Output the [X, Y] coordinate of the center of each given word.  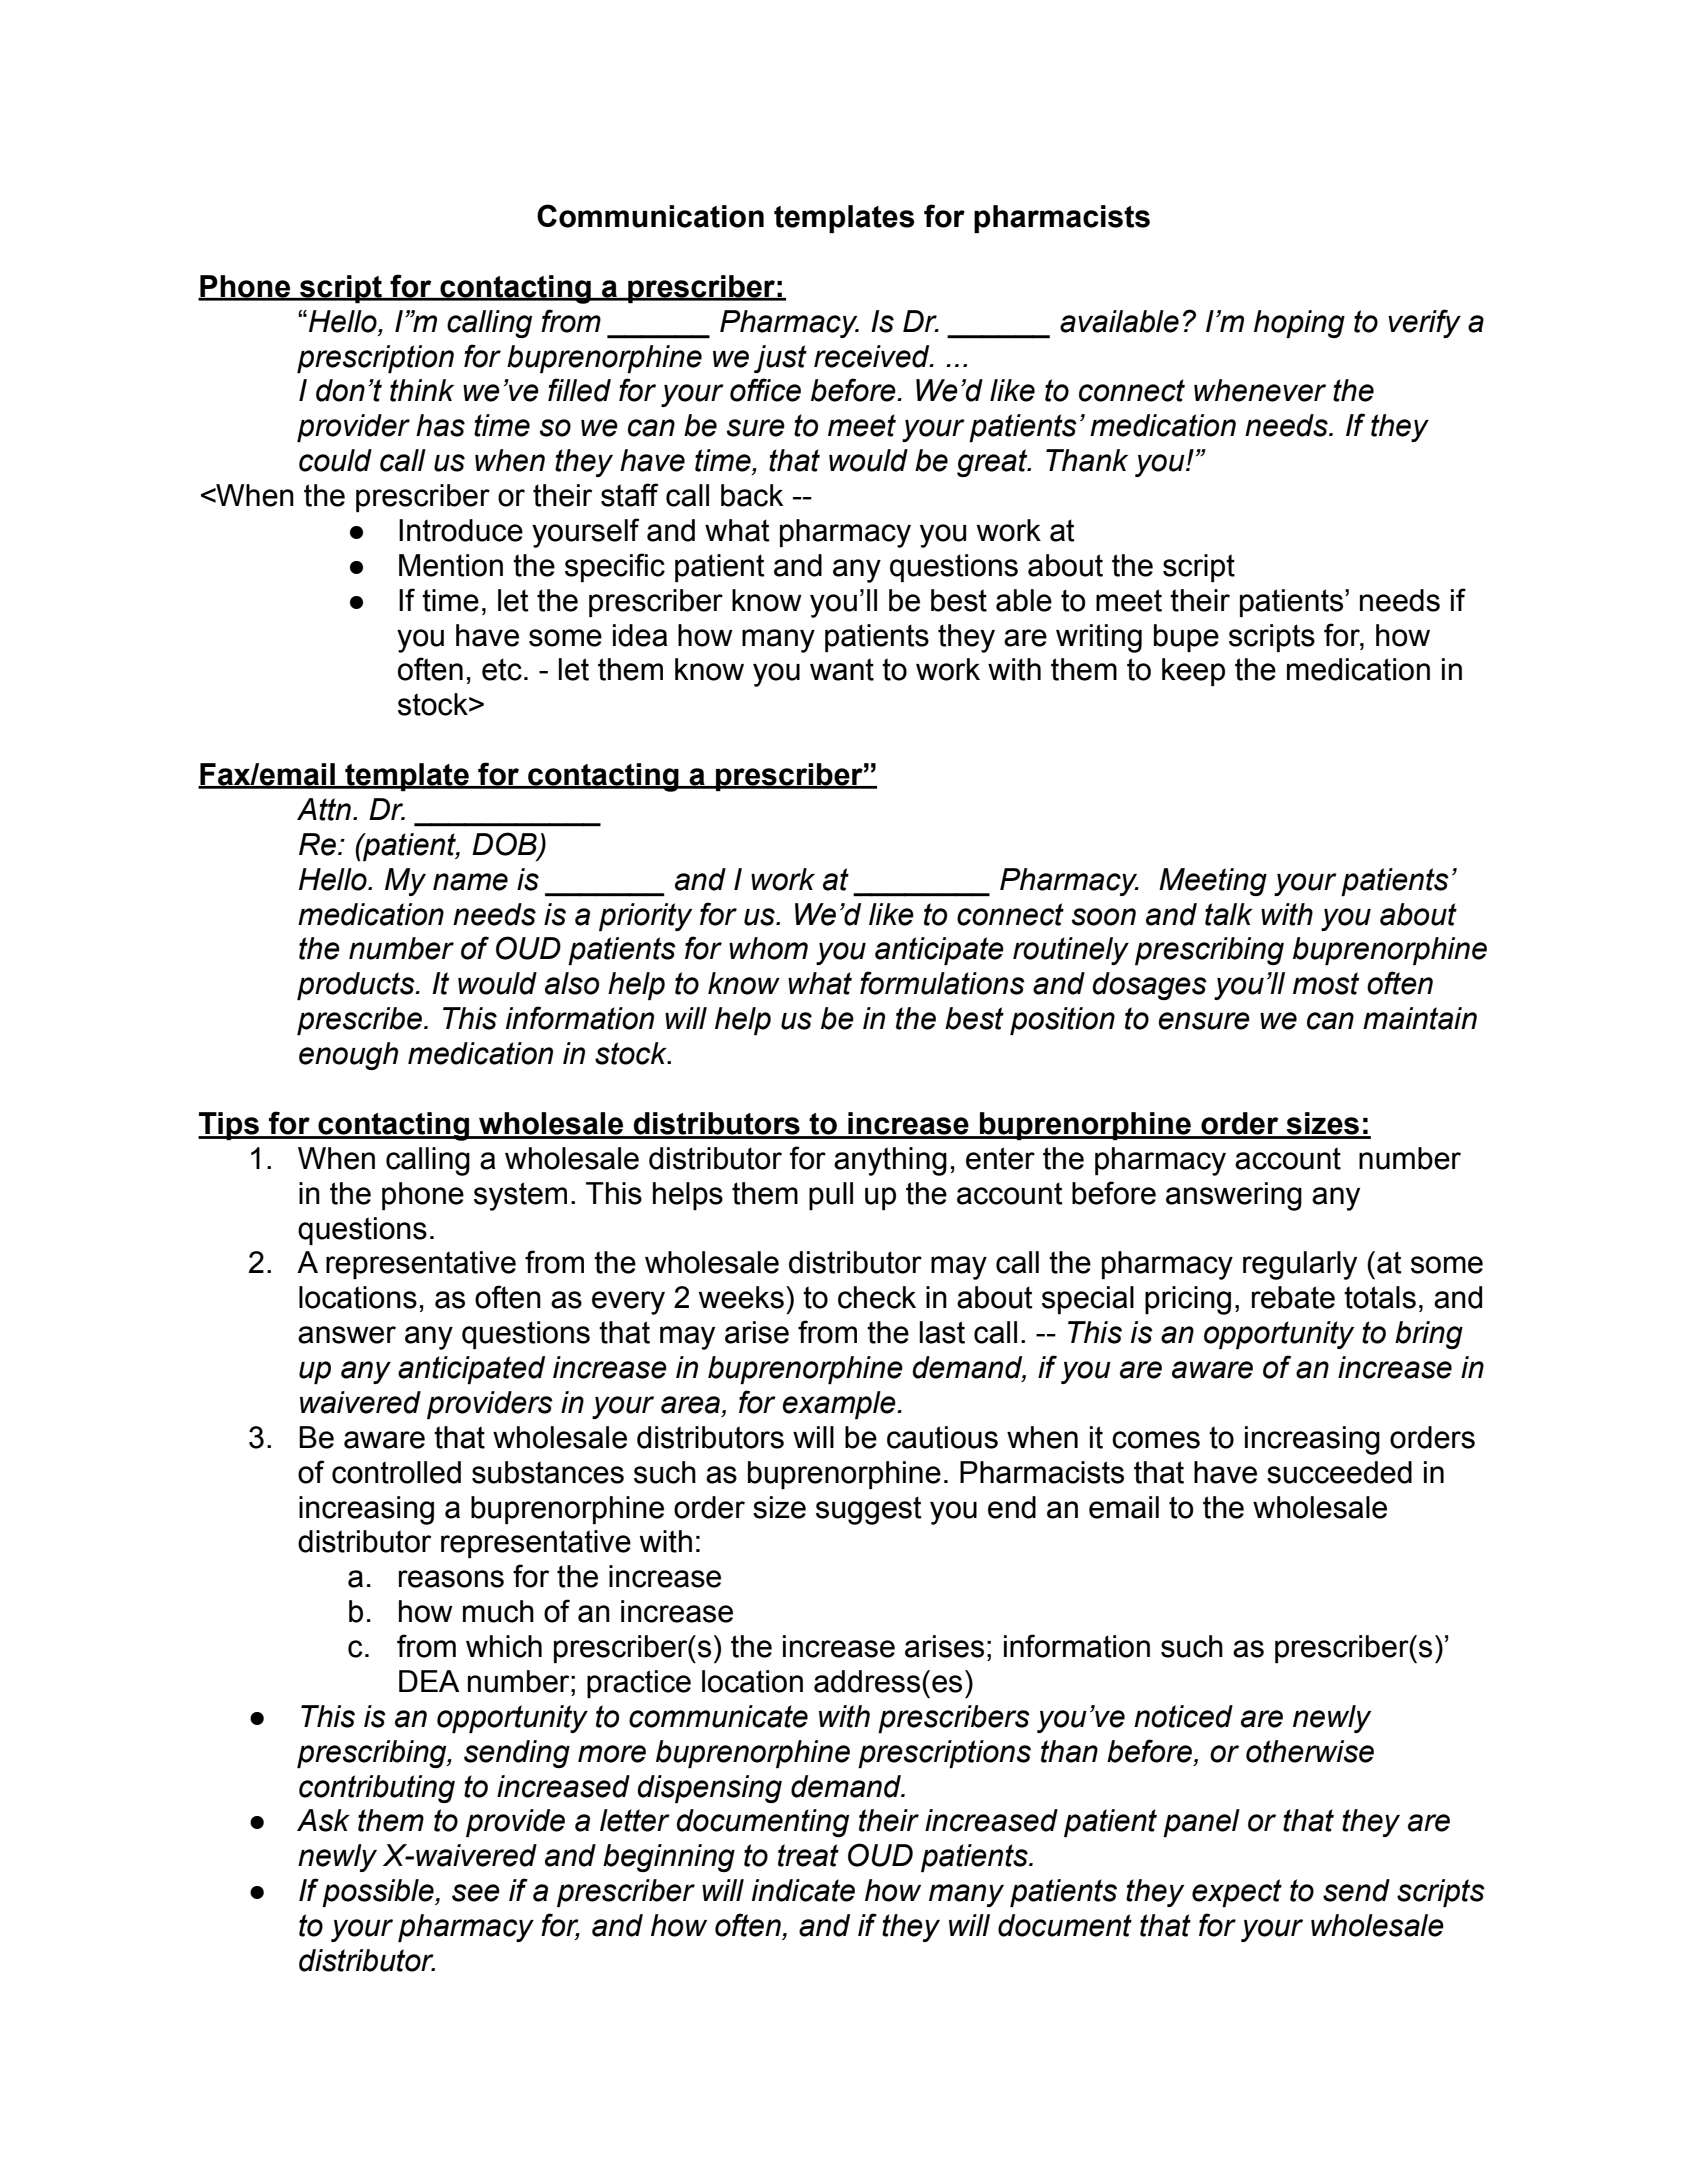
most [1326, 983]
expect [1237, 1893]
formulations [942, 983]
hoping [1299, 324]
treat [808, 1855]
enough [348, 1056]
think [422, 390]
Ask [323, 1820]
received [873, 356]
